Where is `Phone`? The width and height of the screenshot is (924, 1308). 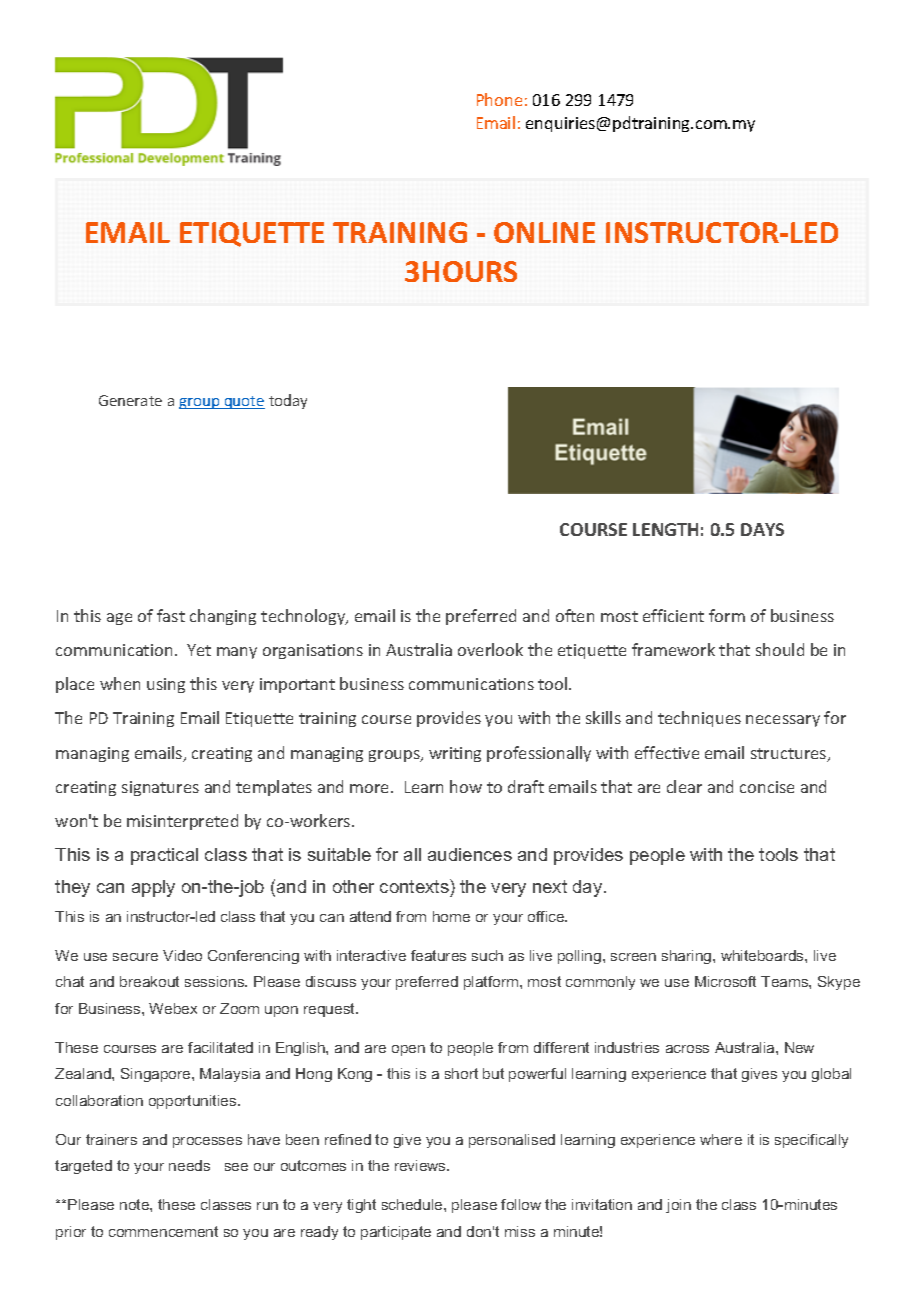 Phone is located at coordinates (499, 99).
